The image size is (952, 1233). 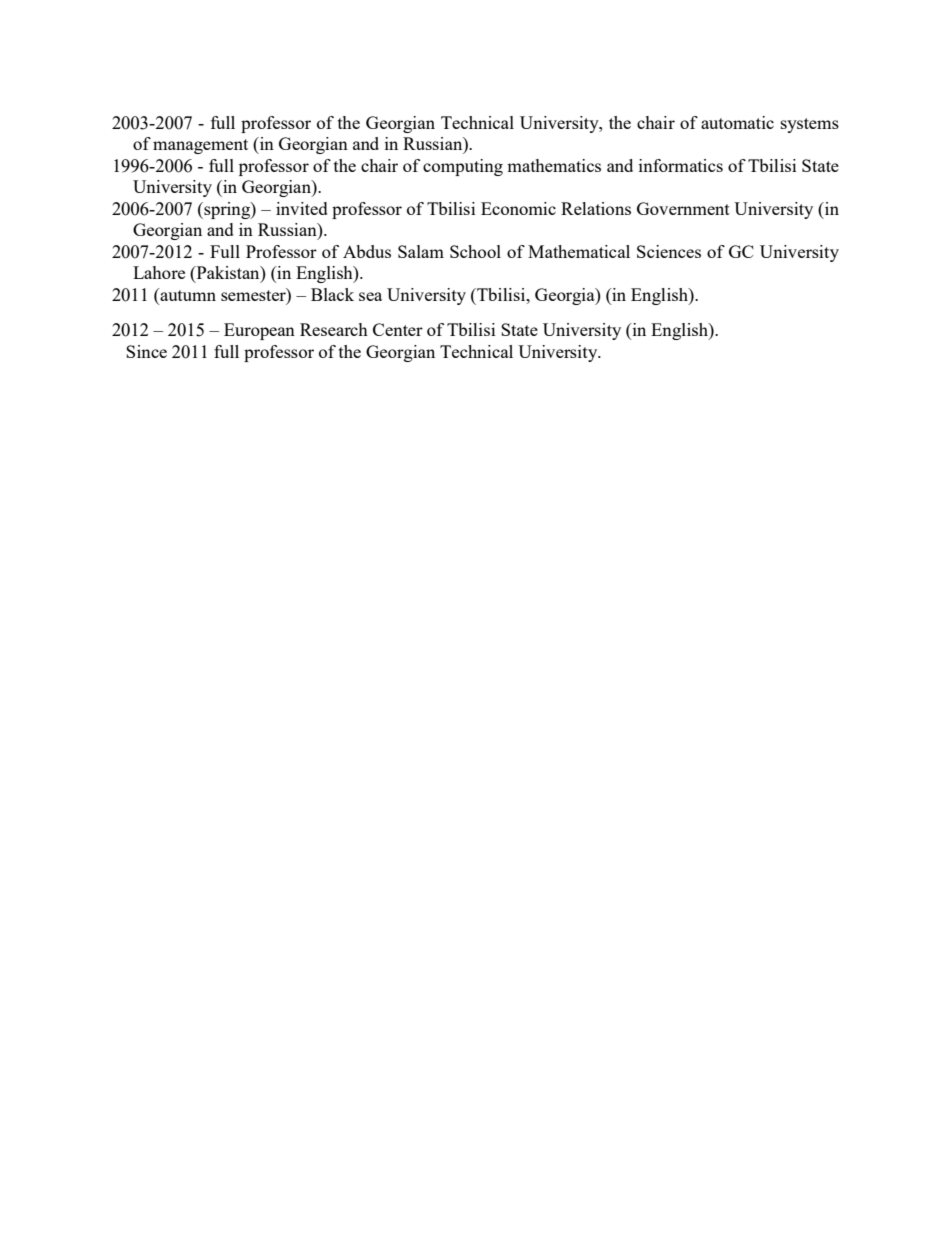 What do you see at coordinates (334, 329) in the screenshot?
I see `Research` at bounding box center [334, 329].
